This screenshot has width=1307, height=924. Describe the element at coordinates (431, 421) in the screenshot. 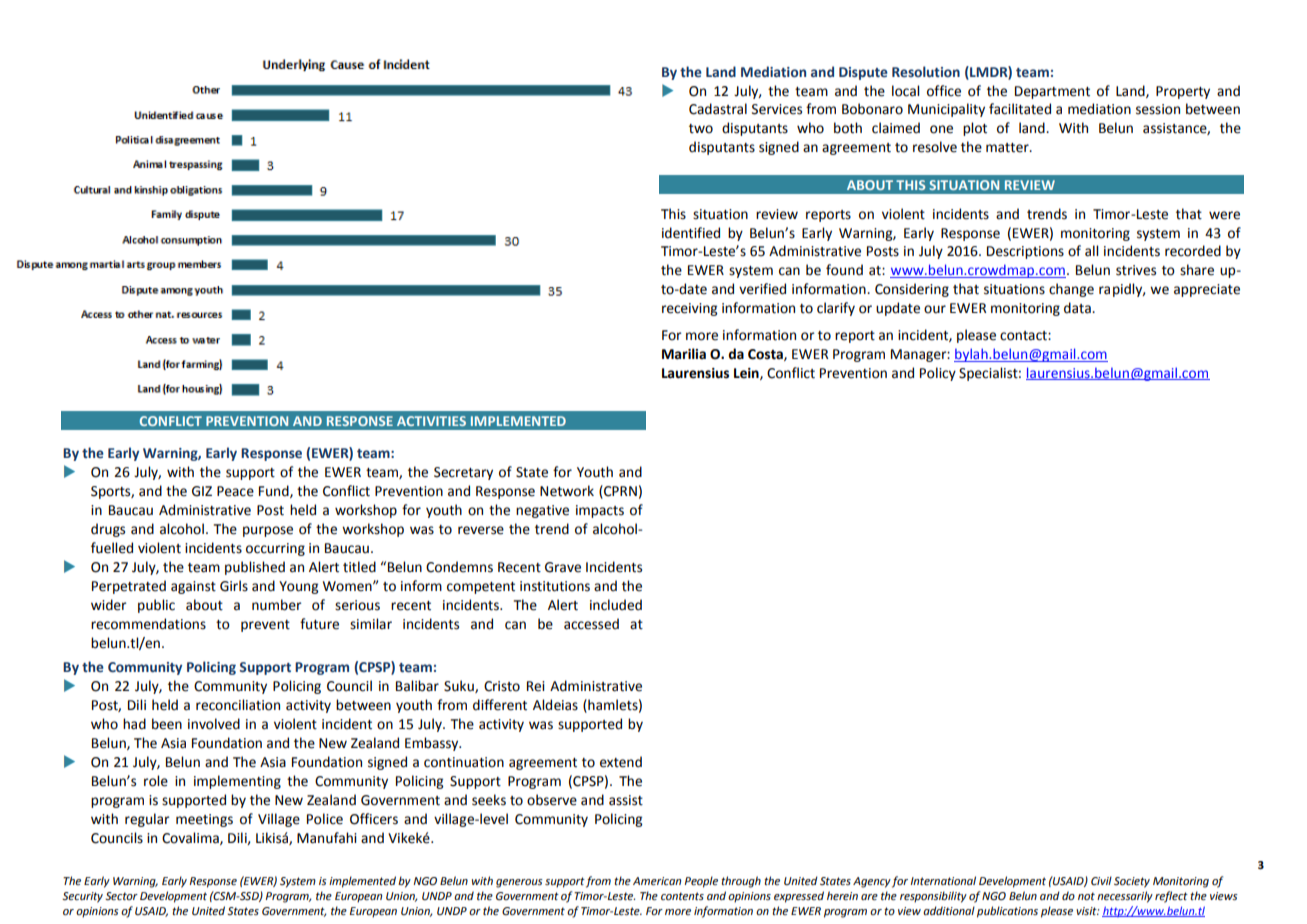

I see `ACTIVITIES` at that location.
